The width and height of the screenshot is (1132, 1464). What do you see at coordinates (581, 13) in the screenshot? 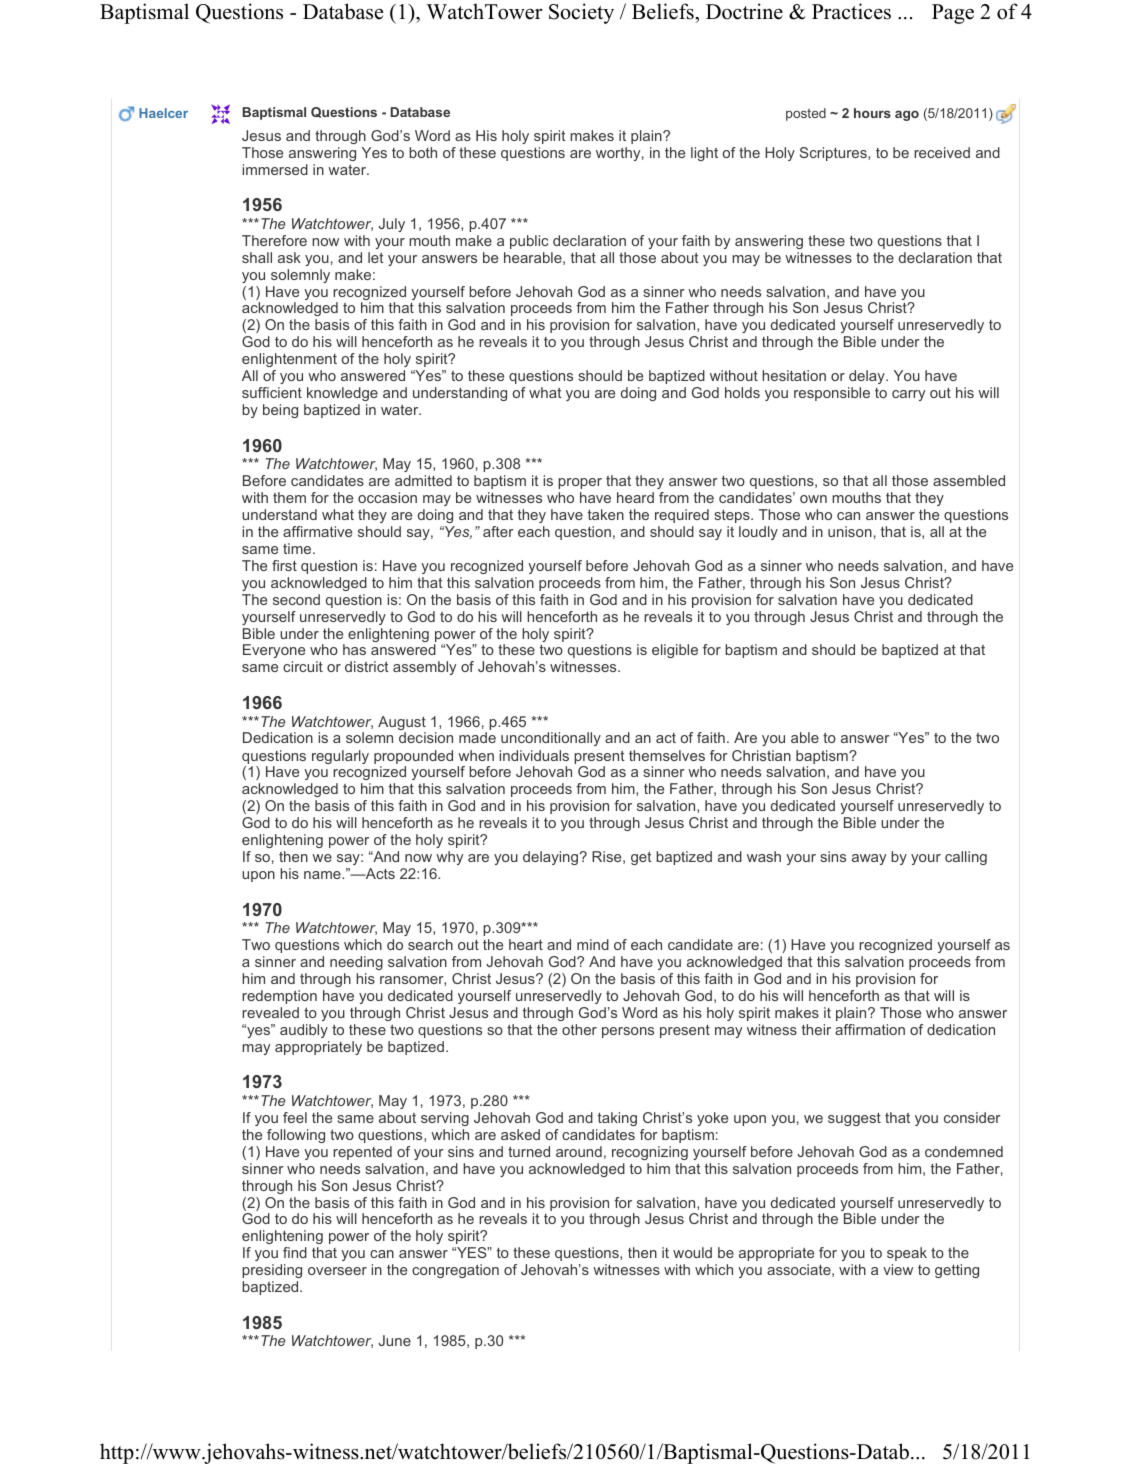
I see `Society` at bounding box center [581, 13].
